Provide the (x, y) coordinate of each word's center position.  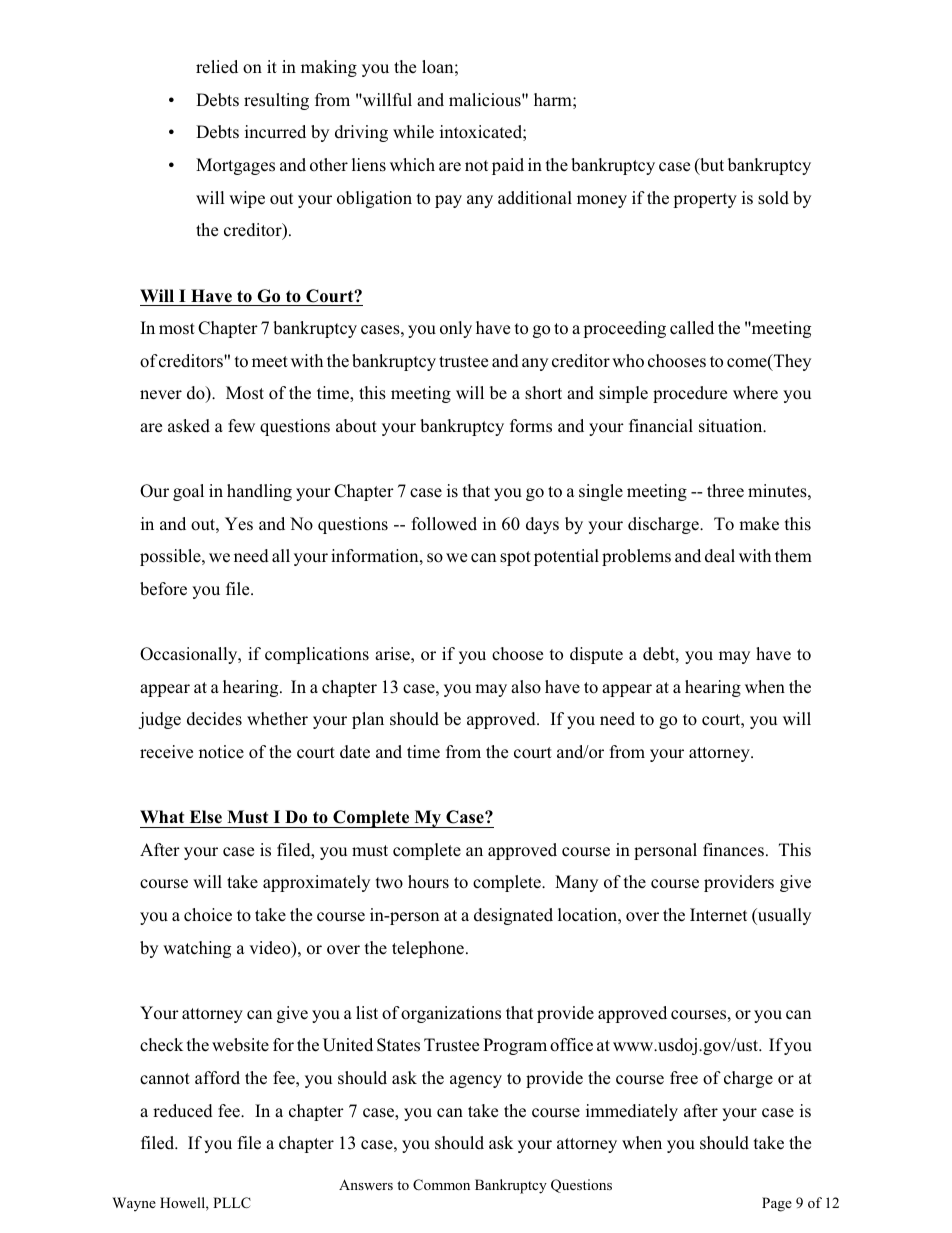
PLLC (232, 1203)
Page (777, 1204)
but (711, 166)
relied (217, 67)
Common (441, 1185)
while (413, 132)
